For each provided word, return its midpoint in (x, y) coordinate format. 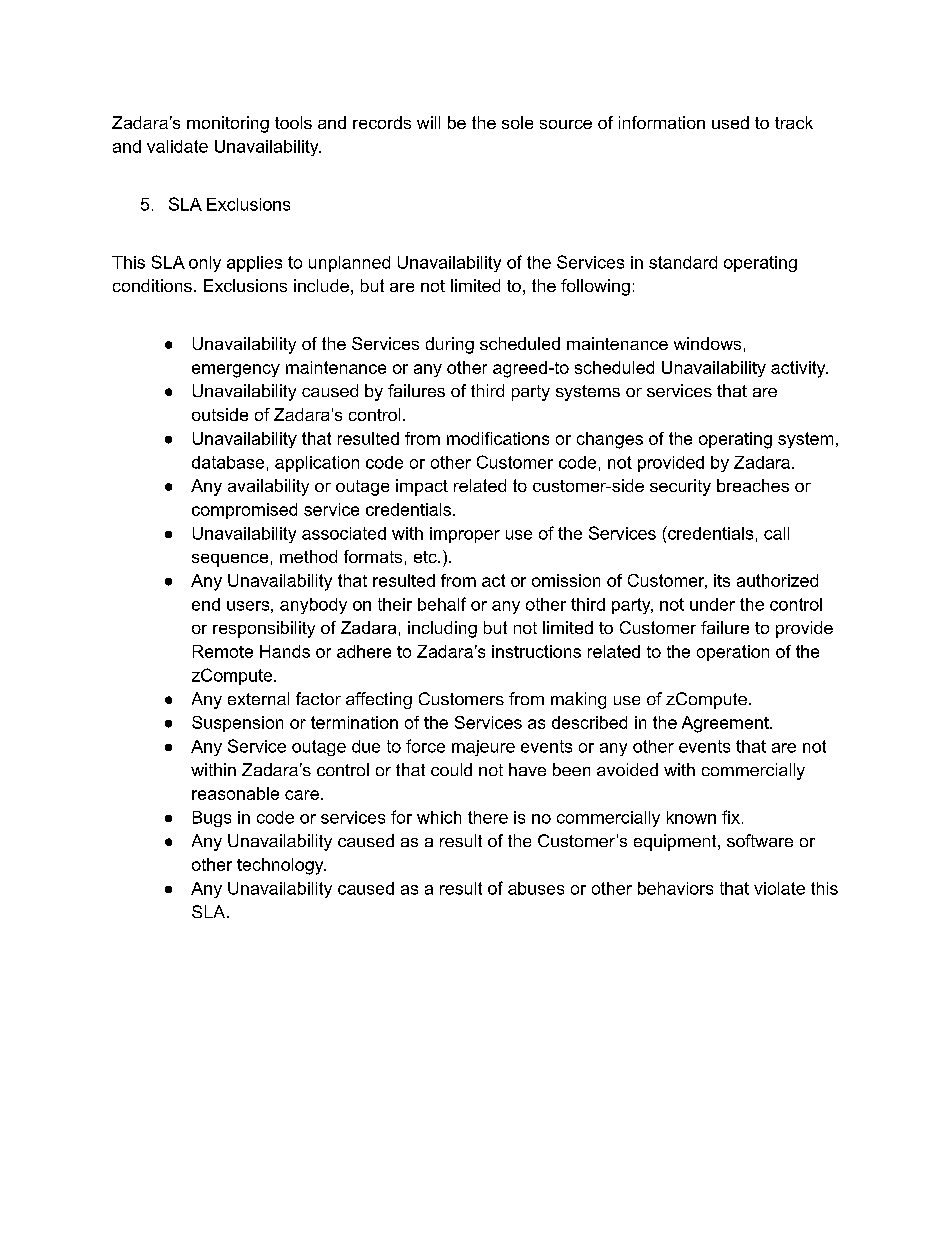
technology (281, 866)
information (662, 122)
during (450, 345)
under (712, 604)
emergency (236, 371)
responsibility (264, 629)
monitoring (228, 124)
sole (517, 122)
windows (707, 343)
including (442, 629)
